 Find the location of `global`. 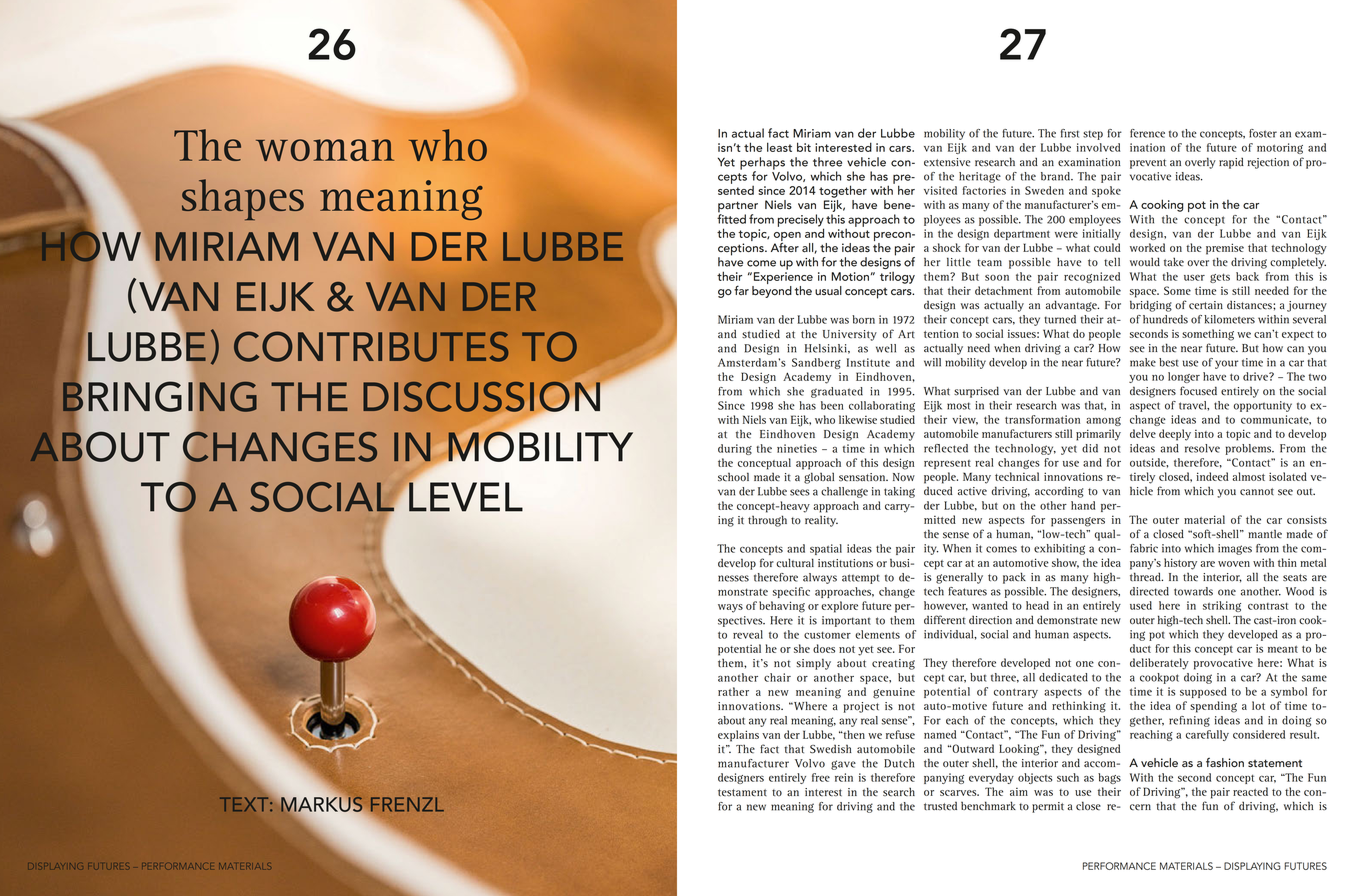

global is located at coordinates (819, 478).
